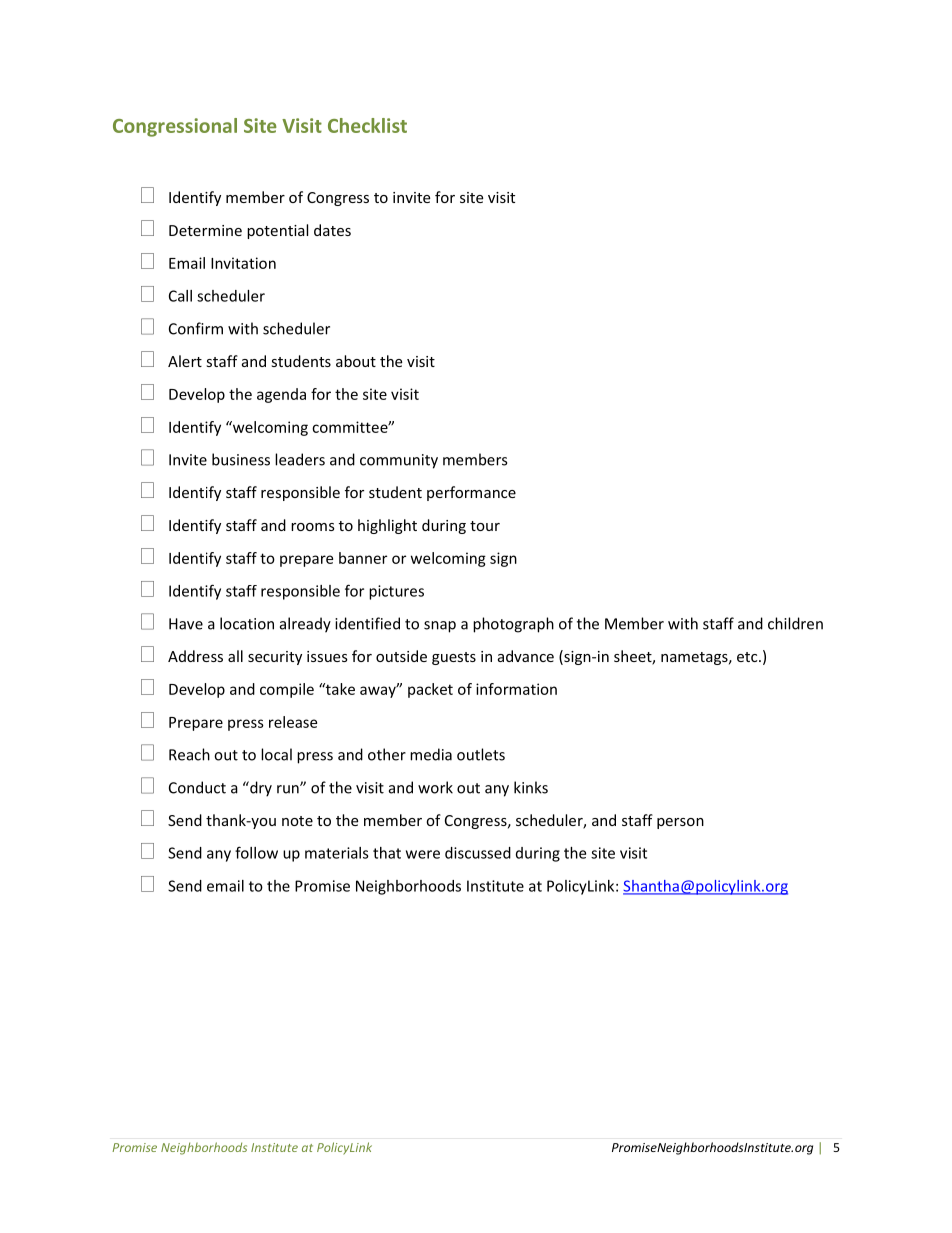  I want to click on dates, so click(332, 230).
